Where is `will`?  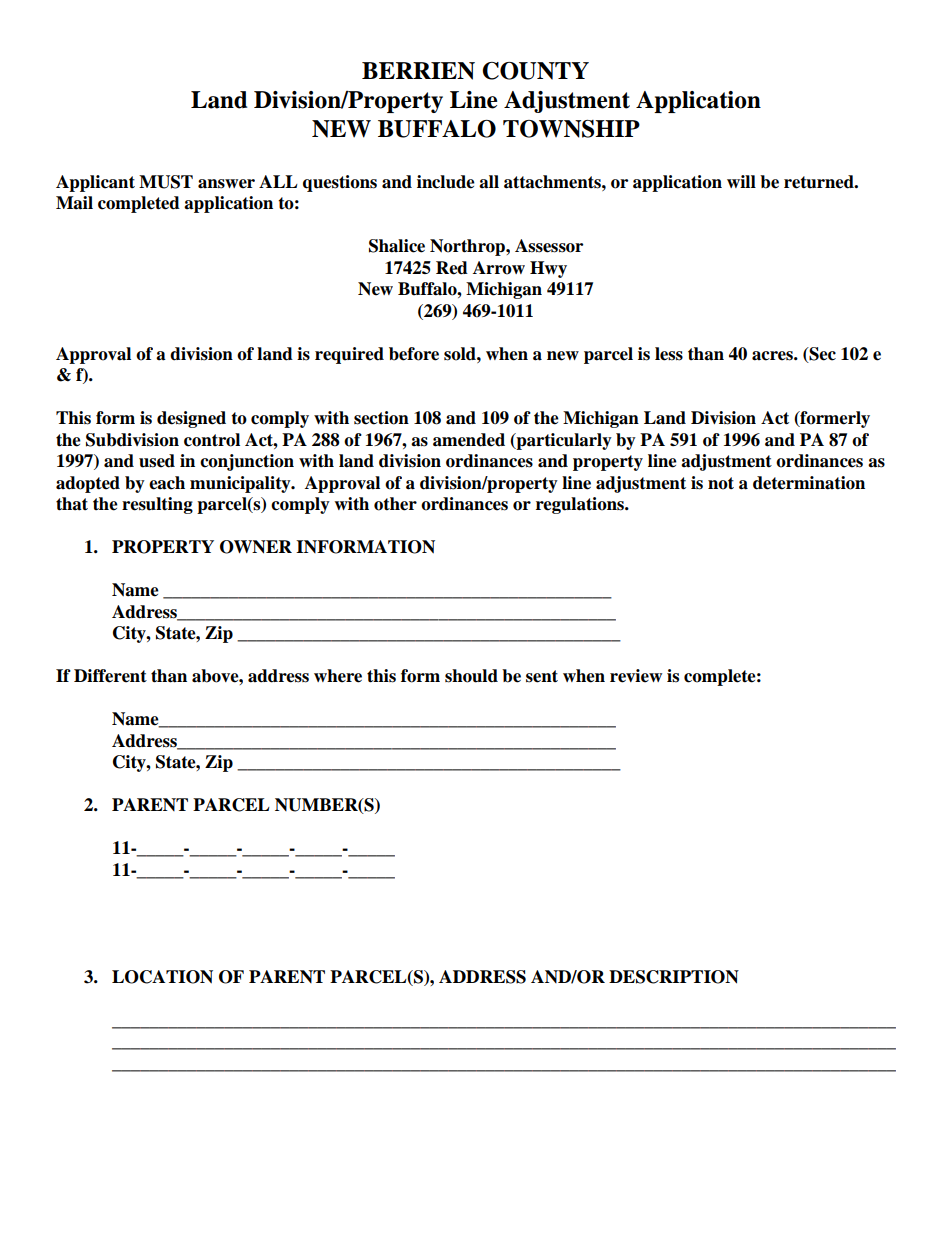 will is located at coordinates (741, 181).
